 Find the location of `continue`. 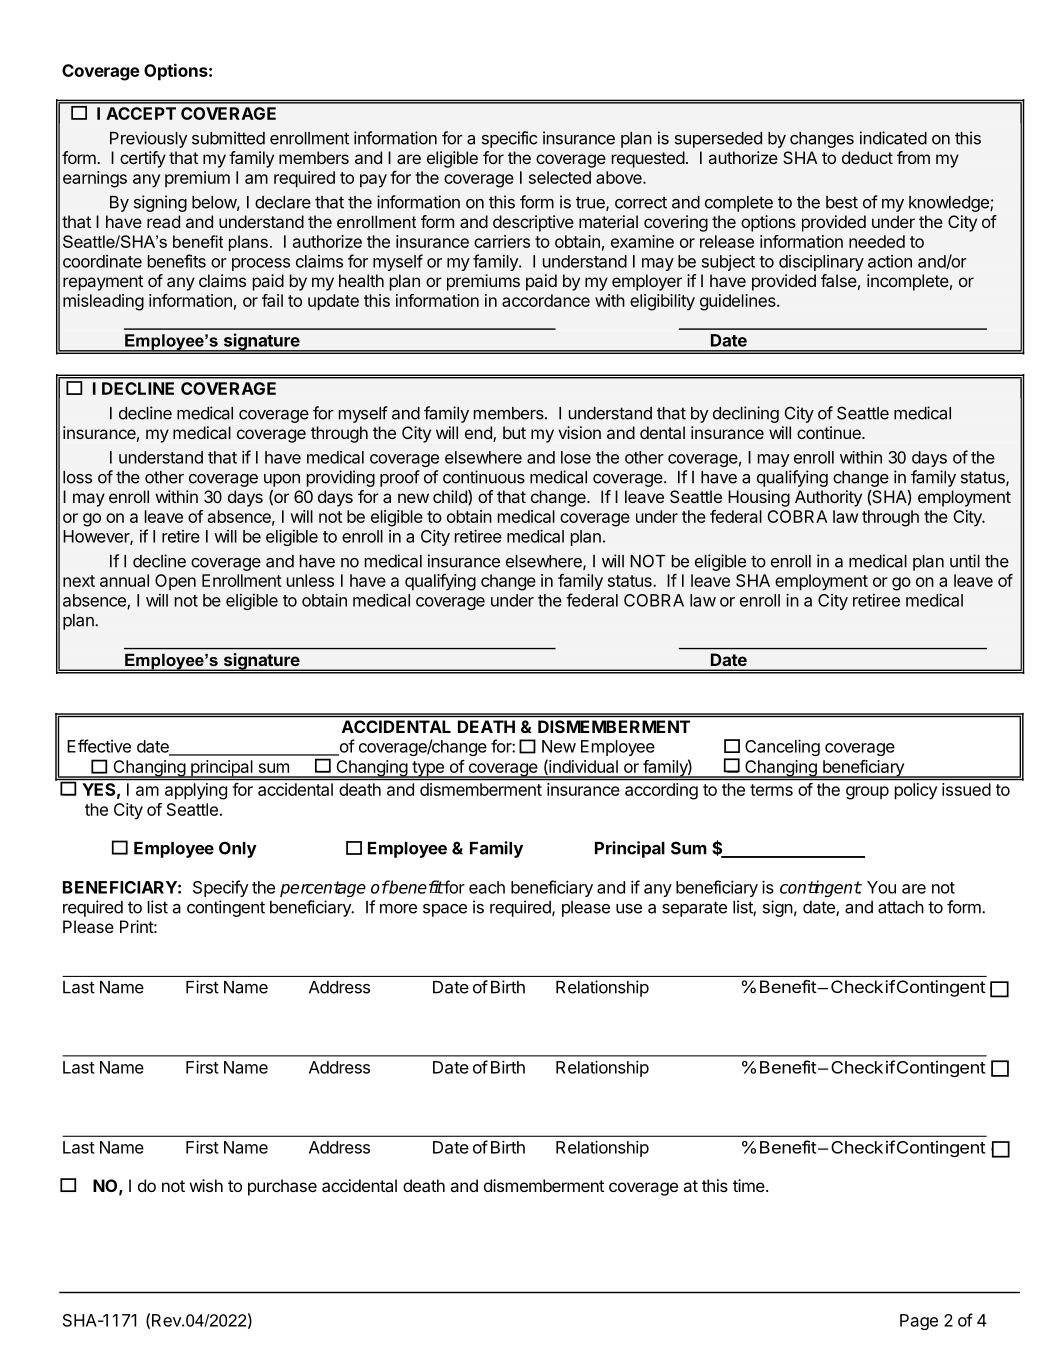

continue is located at coordinates (830, 432).
